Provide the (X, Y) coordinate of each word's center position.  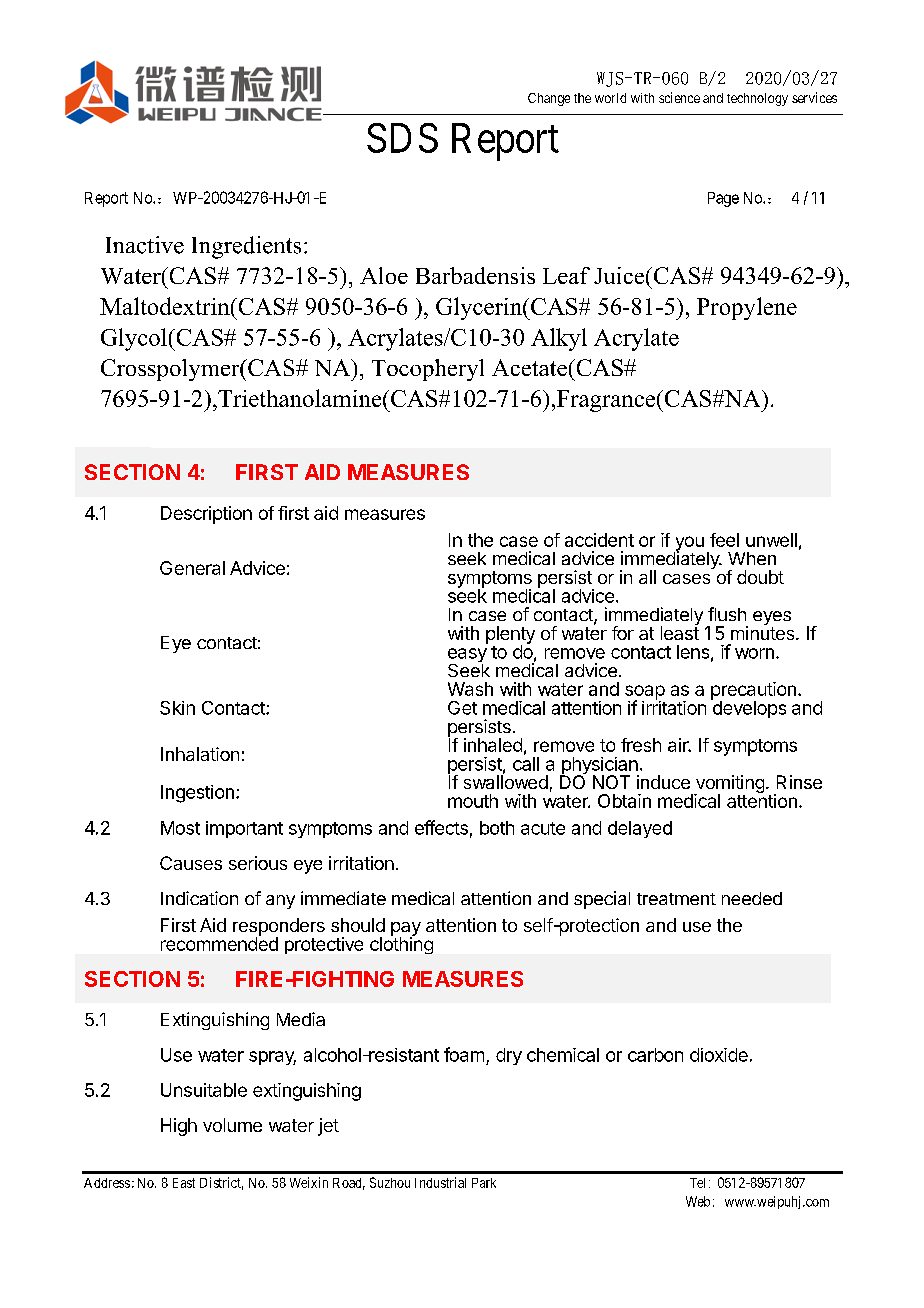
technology (757, 99)
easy (467, 656)
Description (206, 515)
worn (754, 653)
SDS (402, 138)
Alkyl (559, 339)
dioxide (719, 1055)
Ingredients (246, 247)
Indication (199, 898)
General (192, 568)
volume (232, 1125)
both (497, 828)
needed (752, 898)
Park (484, 1183)
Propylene (747, 308)
